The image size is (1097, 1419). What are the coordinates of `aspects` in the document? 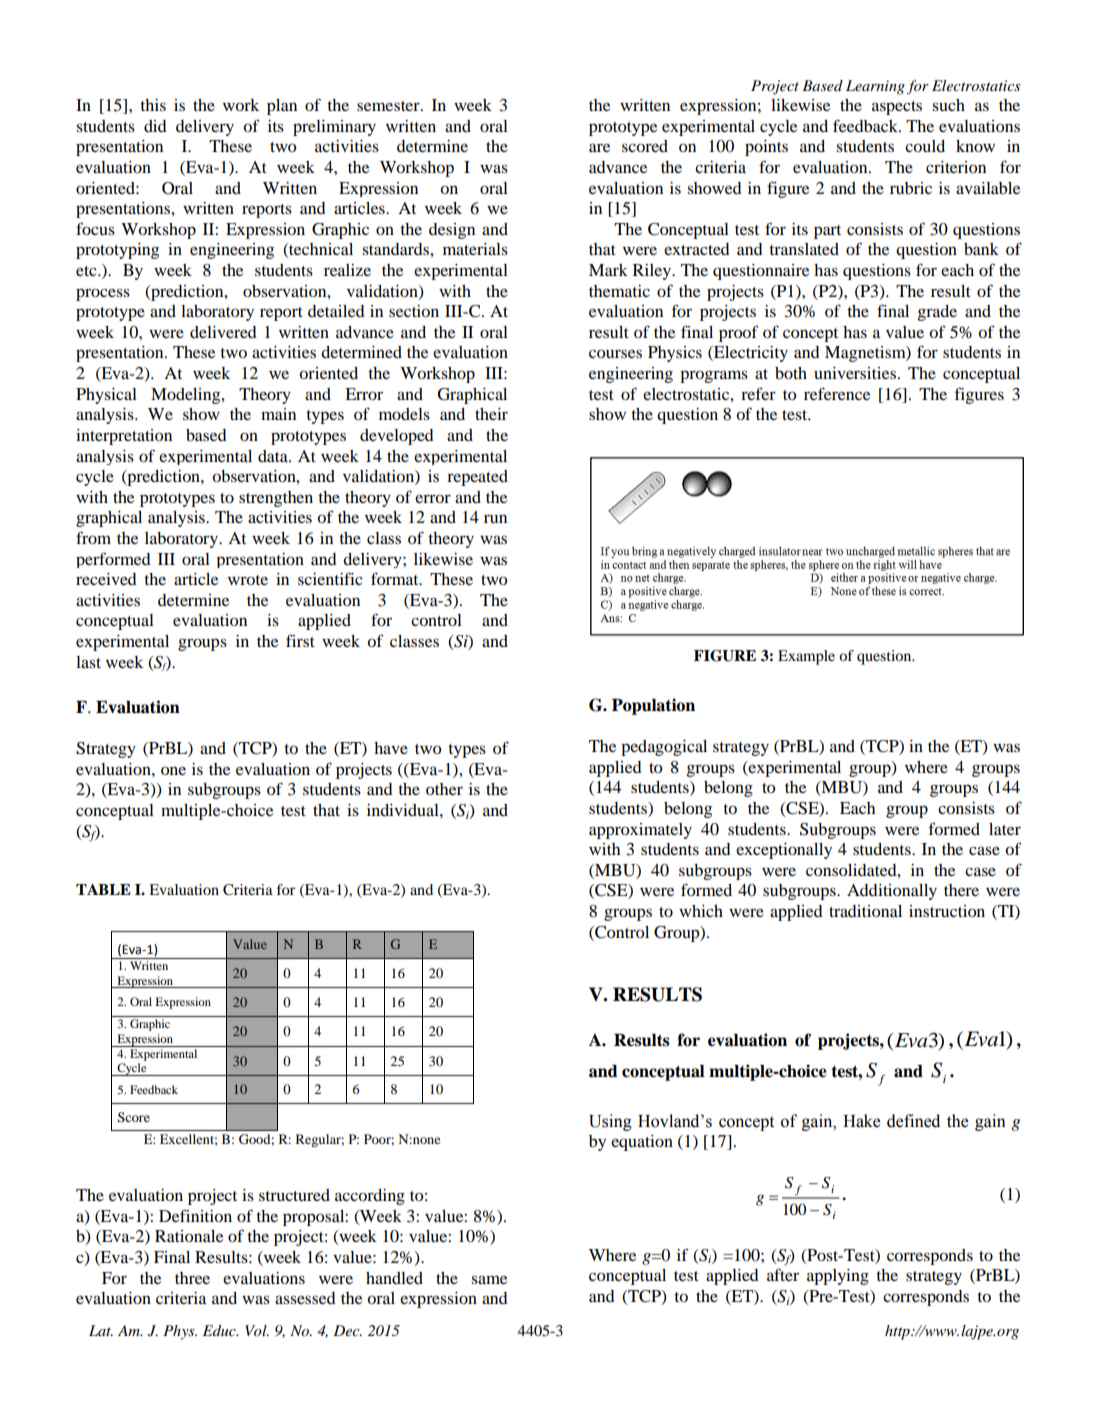 It's located at (897, 108).
